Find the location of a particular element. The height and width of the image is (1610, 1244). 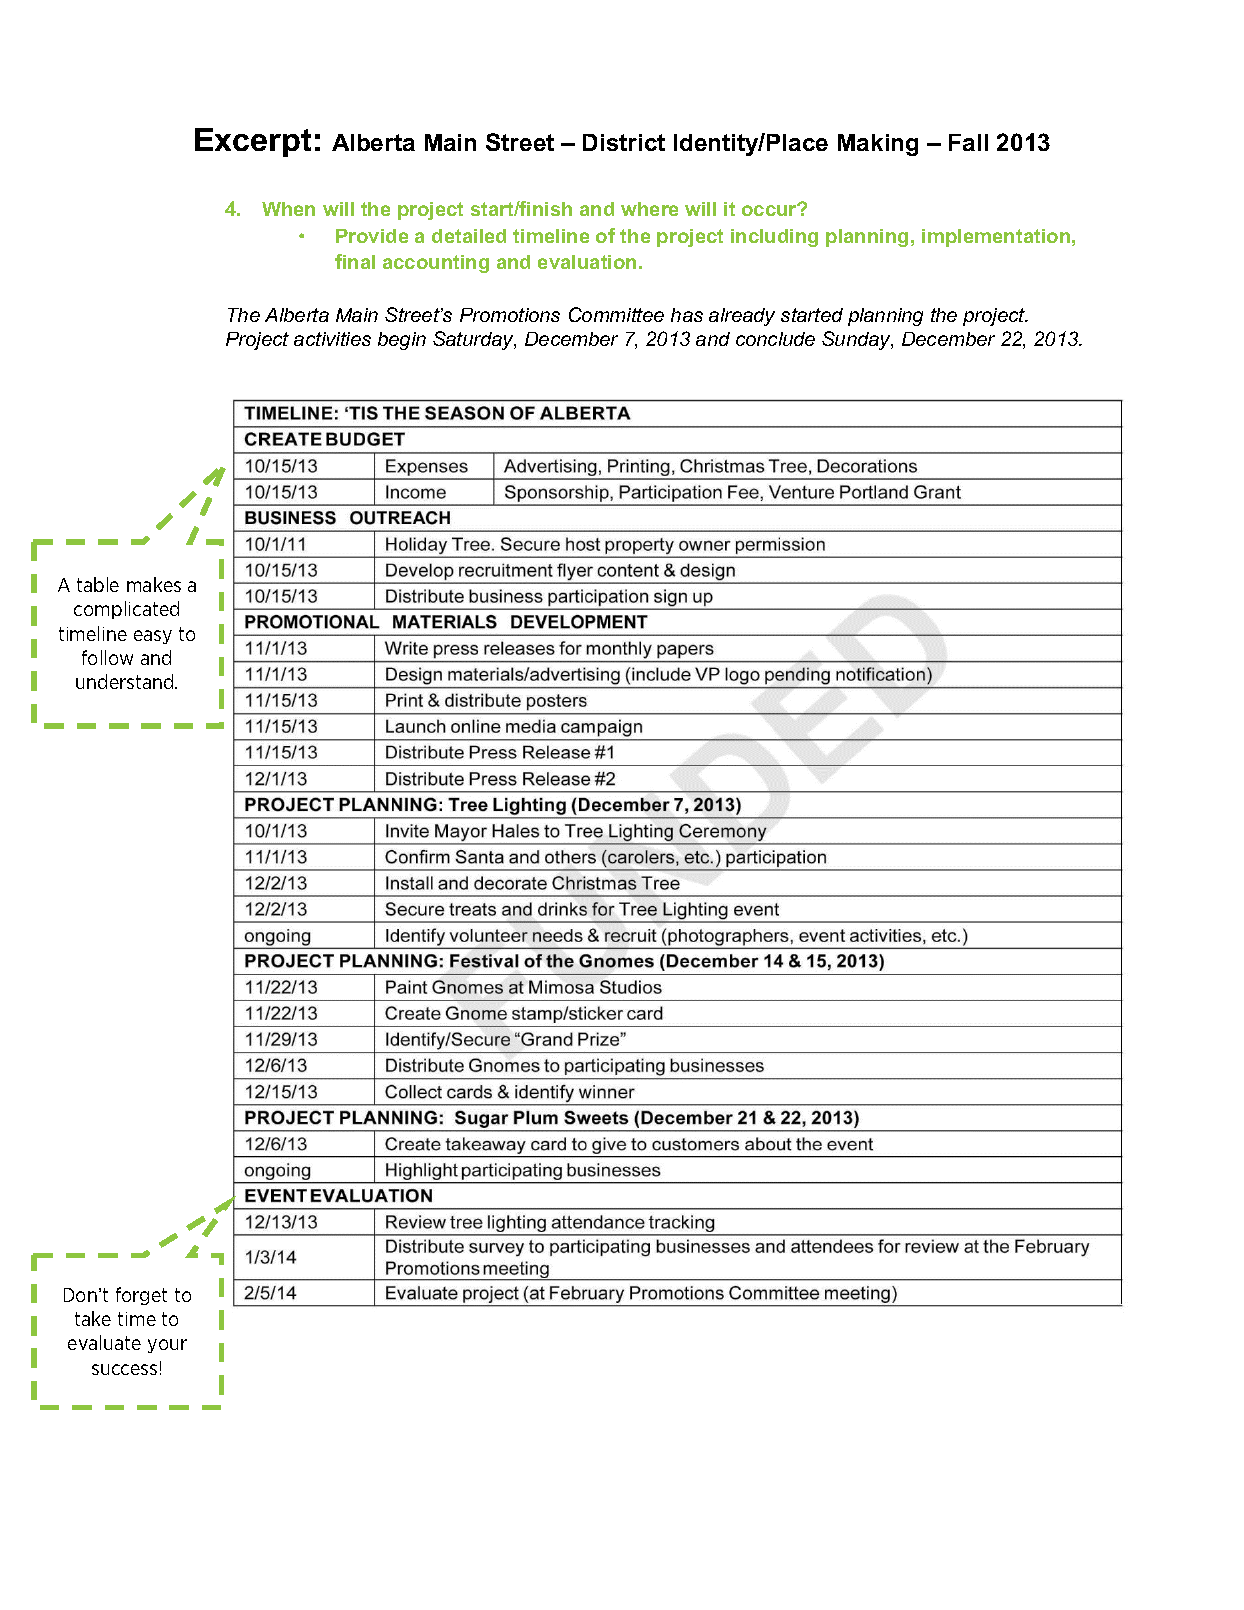

detailed is located at coordinates (469, 236).
